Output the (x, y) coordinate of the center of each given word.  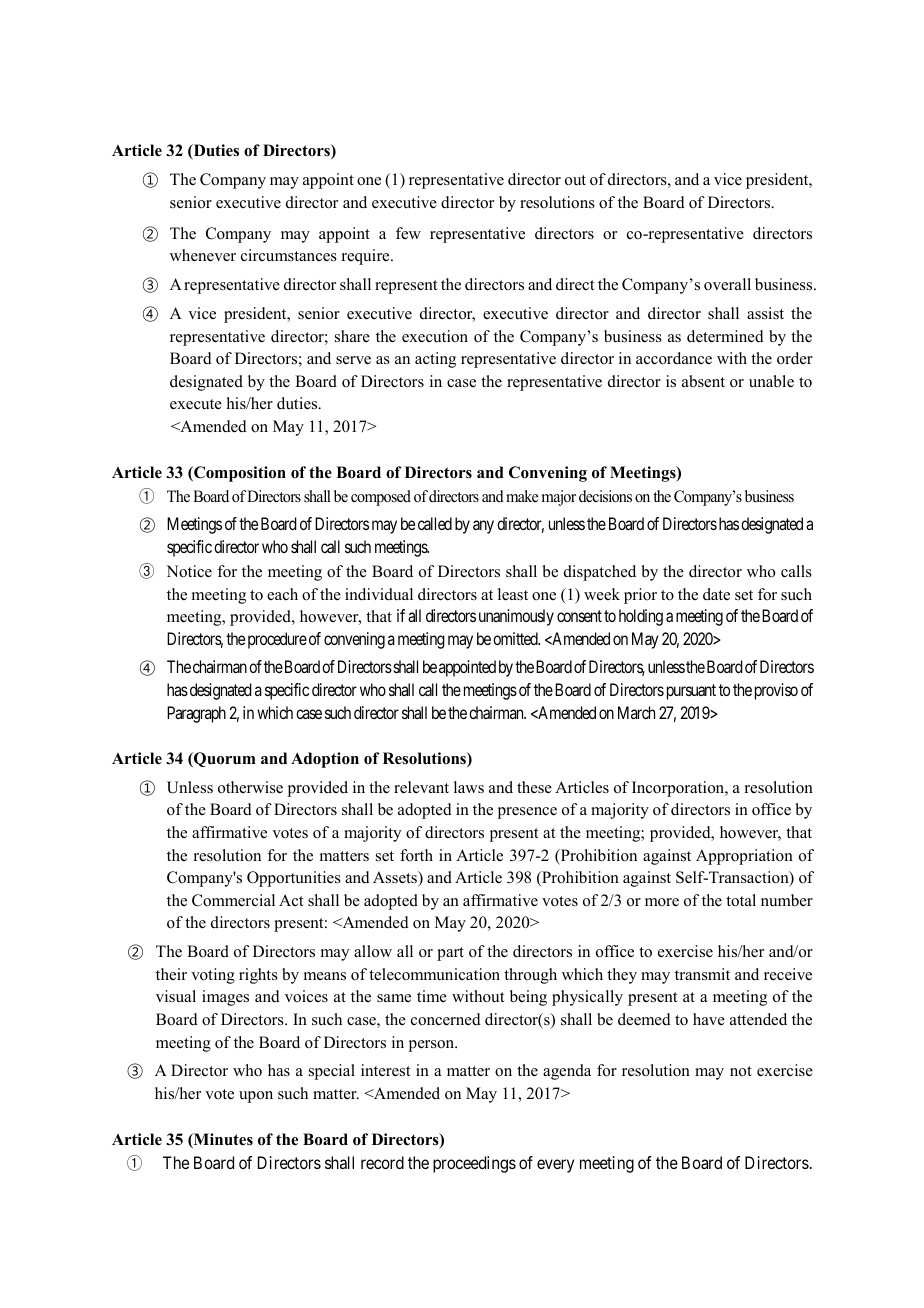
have (709, 1019)
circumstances (289, 255)
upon (256, 1097)
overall (727, 284)
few (408, 233)
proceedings (474, 1164)
